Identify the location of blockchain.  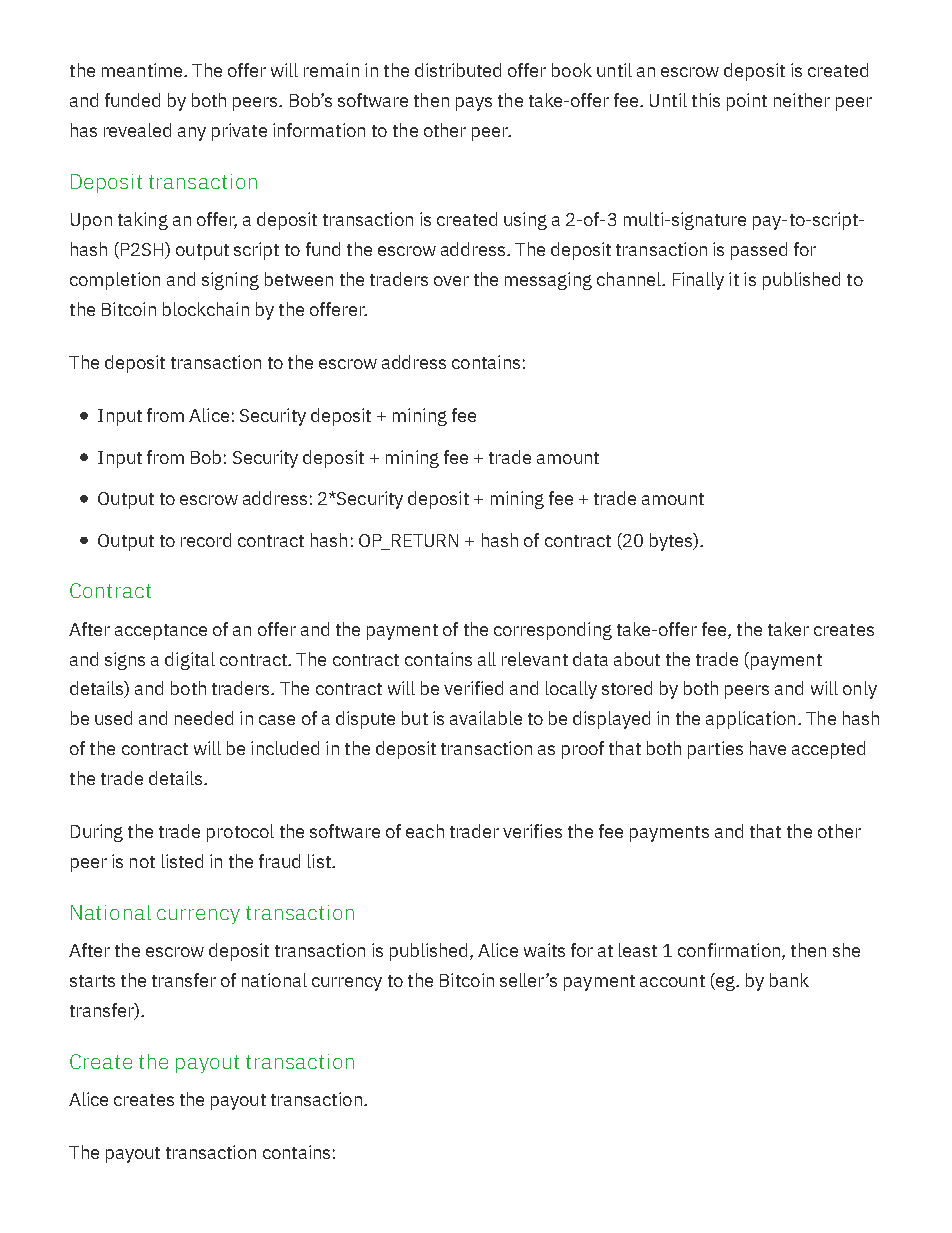
(206, 309).
